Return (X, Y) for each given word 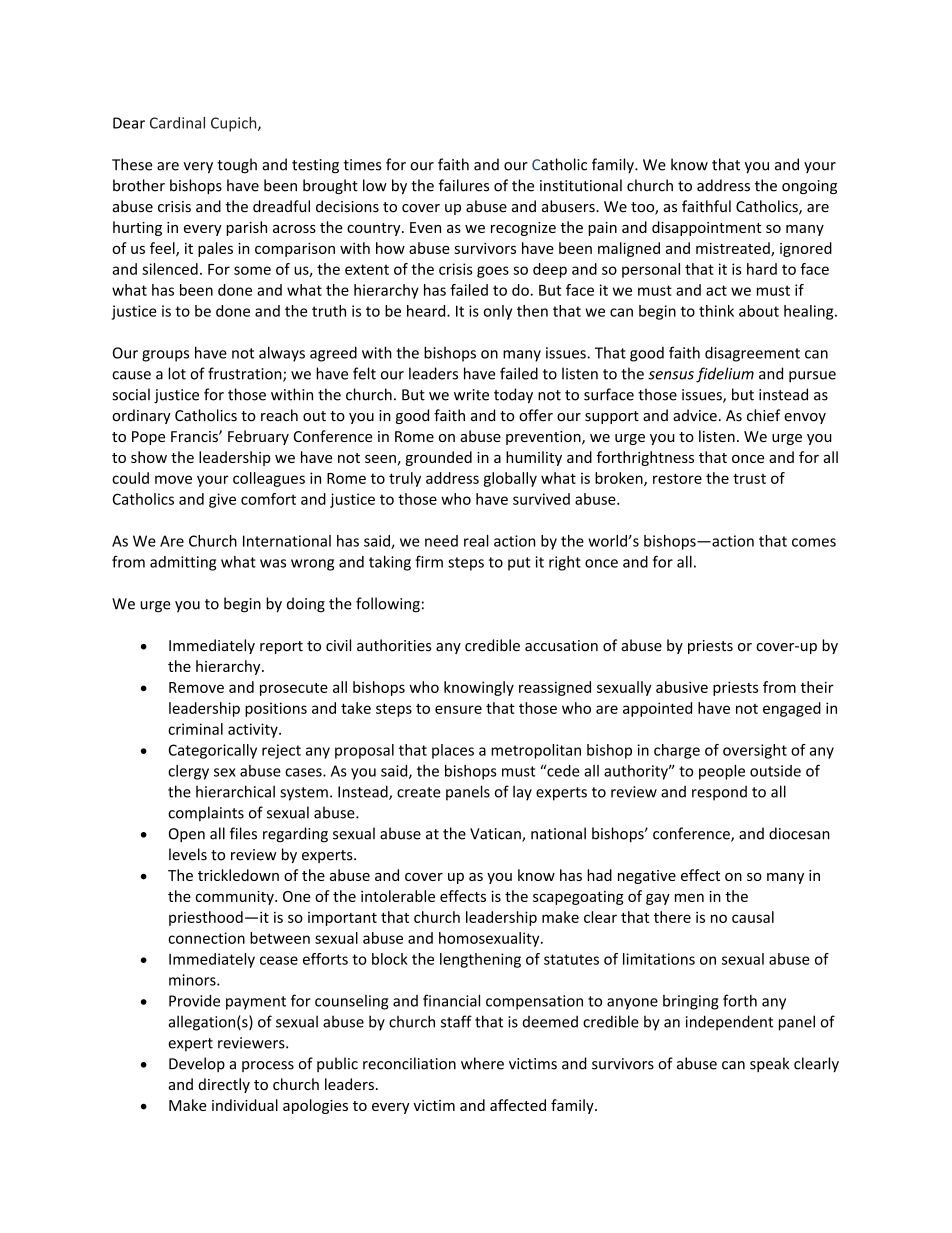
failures (464, 185)
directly (224, 1085)
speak (769, 1064)
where (482, 1063)
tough (237, 166)
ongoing (809, 187)
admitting (183, 563)
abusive (682, 687)
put (519, 564)
